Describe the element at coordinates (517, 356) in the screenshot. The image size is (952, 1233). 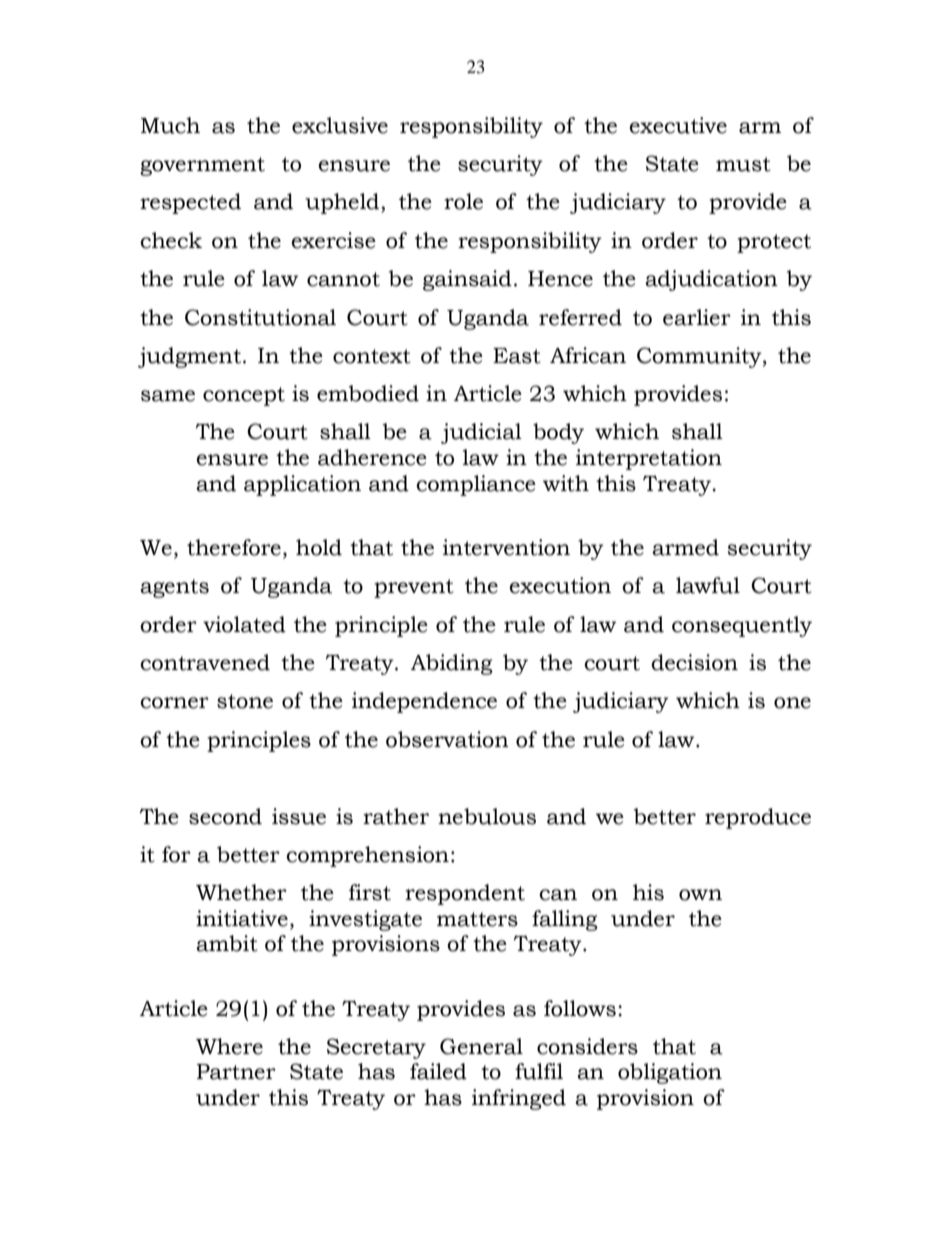
I see `East` at that location.
